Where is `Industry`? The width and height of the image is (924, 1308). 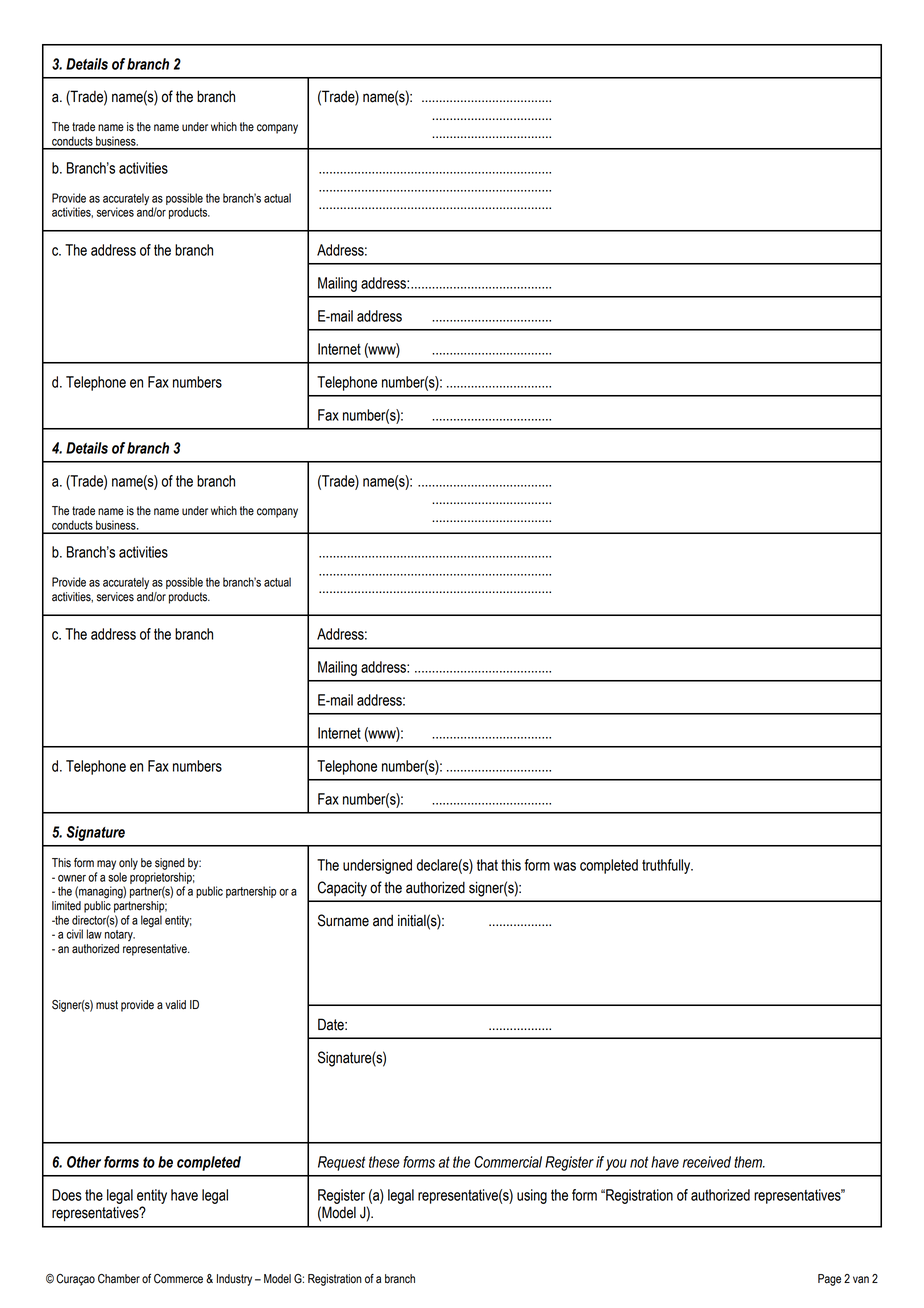 Industry is located at coordinates (234, 1280).
